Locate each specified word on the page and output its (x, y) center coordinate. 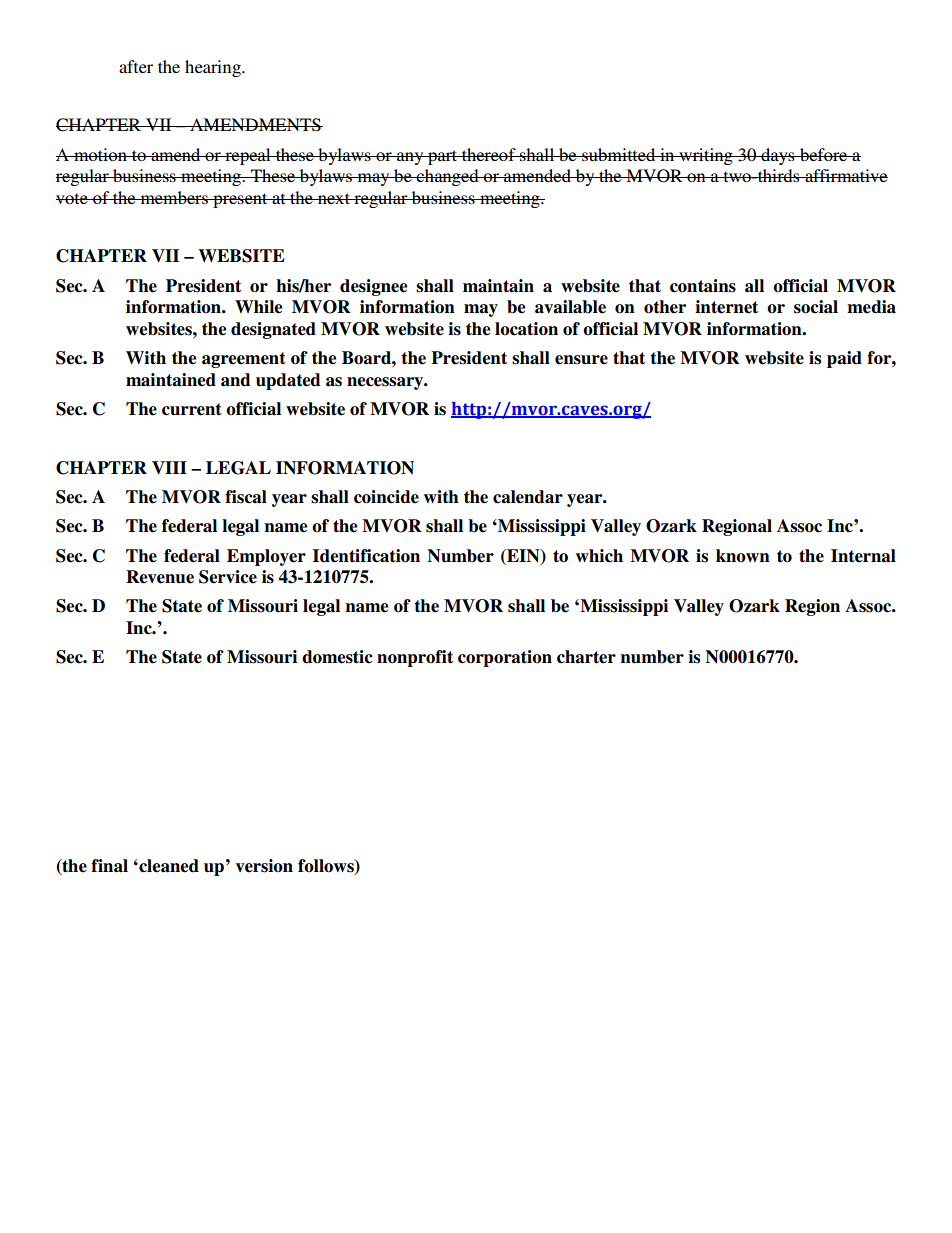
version (264, 866)
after (136, 66)
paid (844, 359)
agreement (244, 360)
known (743, 555)
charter (586, 657)
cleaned (168, 866)
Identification (366, 556)
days (778, 156)
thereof (489, 154)
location (526, 329)
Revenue (160, 577)
